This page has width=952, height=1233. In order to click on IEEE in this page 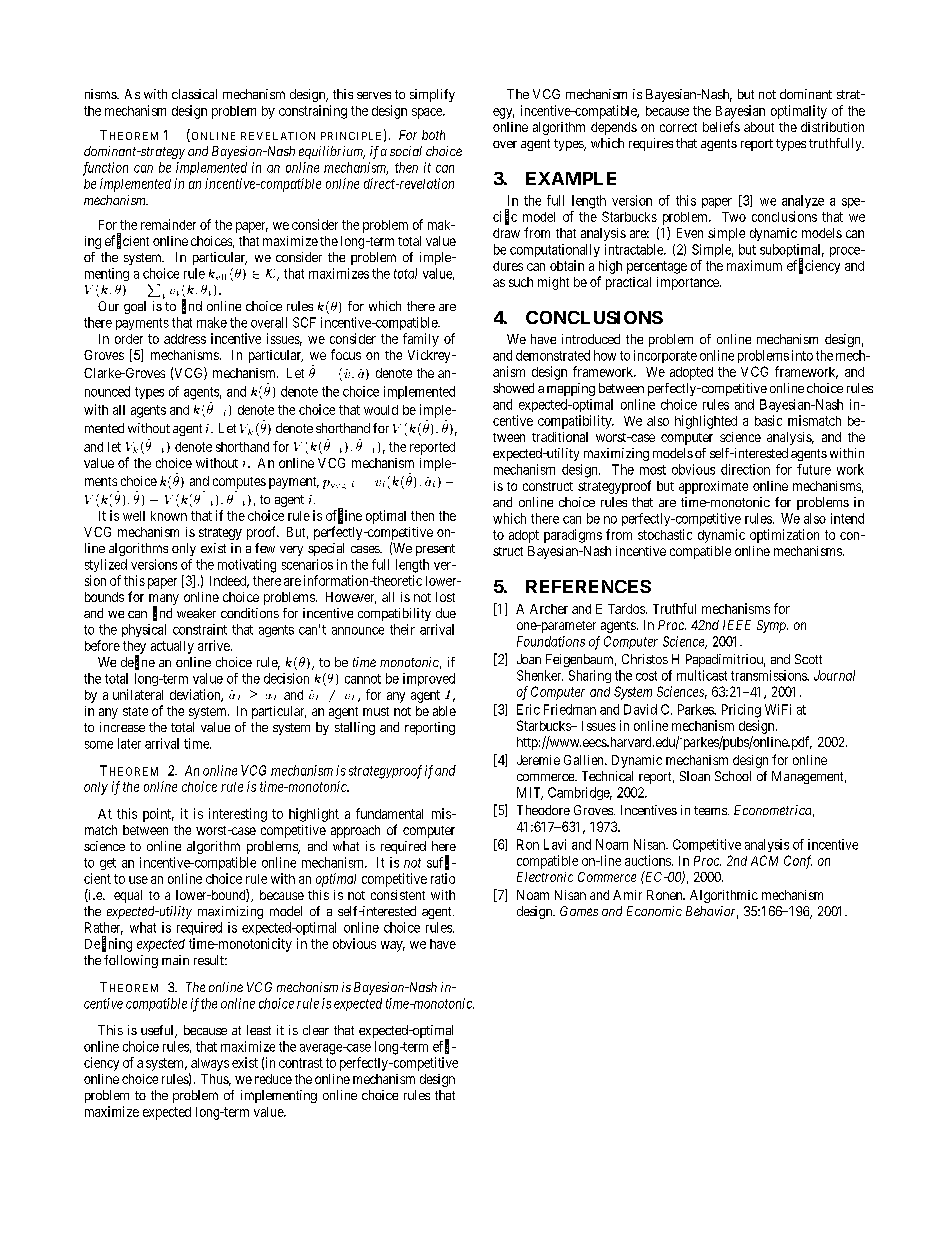, I will do `click(737, 625)`.
